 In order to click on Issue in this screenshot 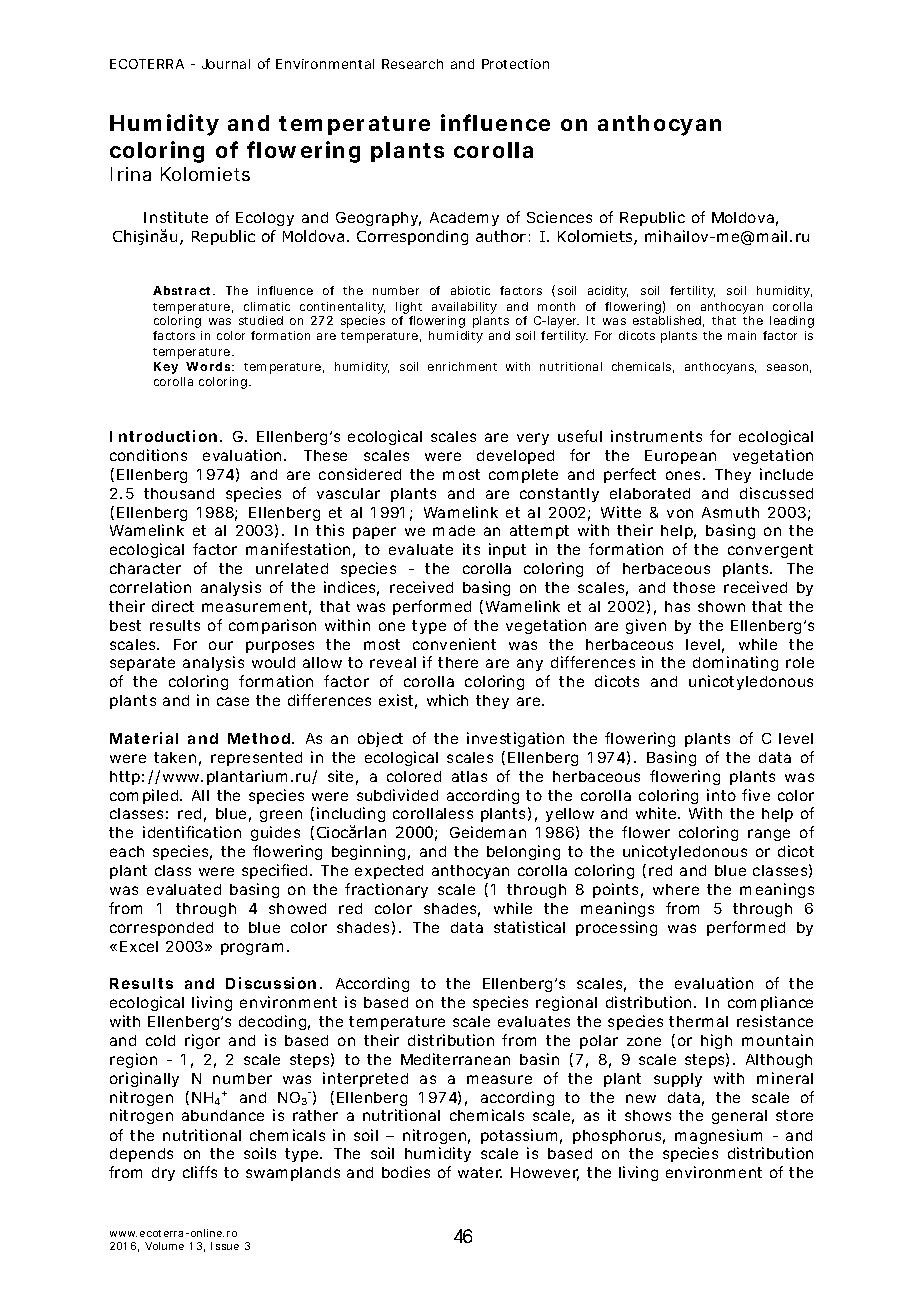, I will do `click(225, 1246)`.
